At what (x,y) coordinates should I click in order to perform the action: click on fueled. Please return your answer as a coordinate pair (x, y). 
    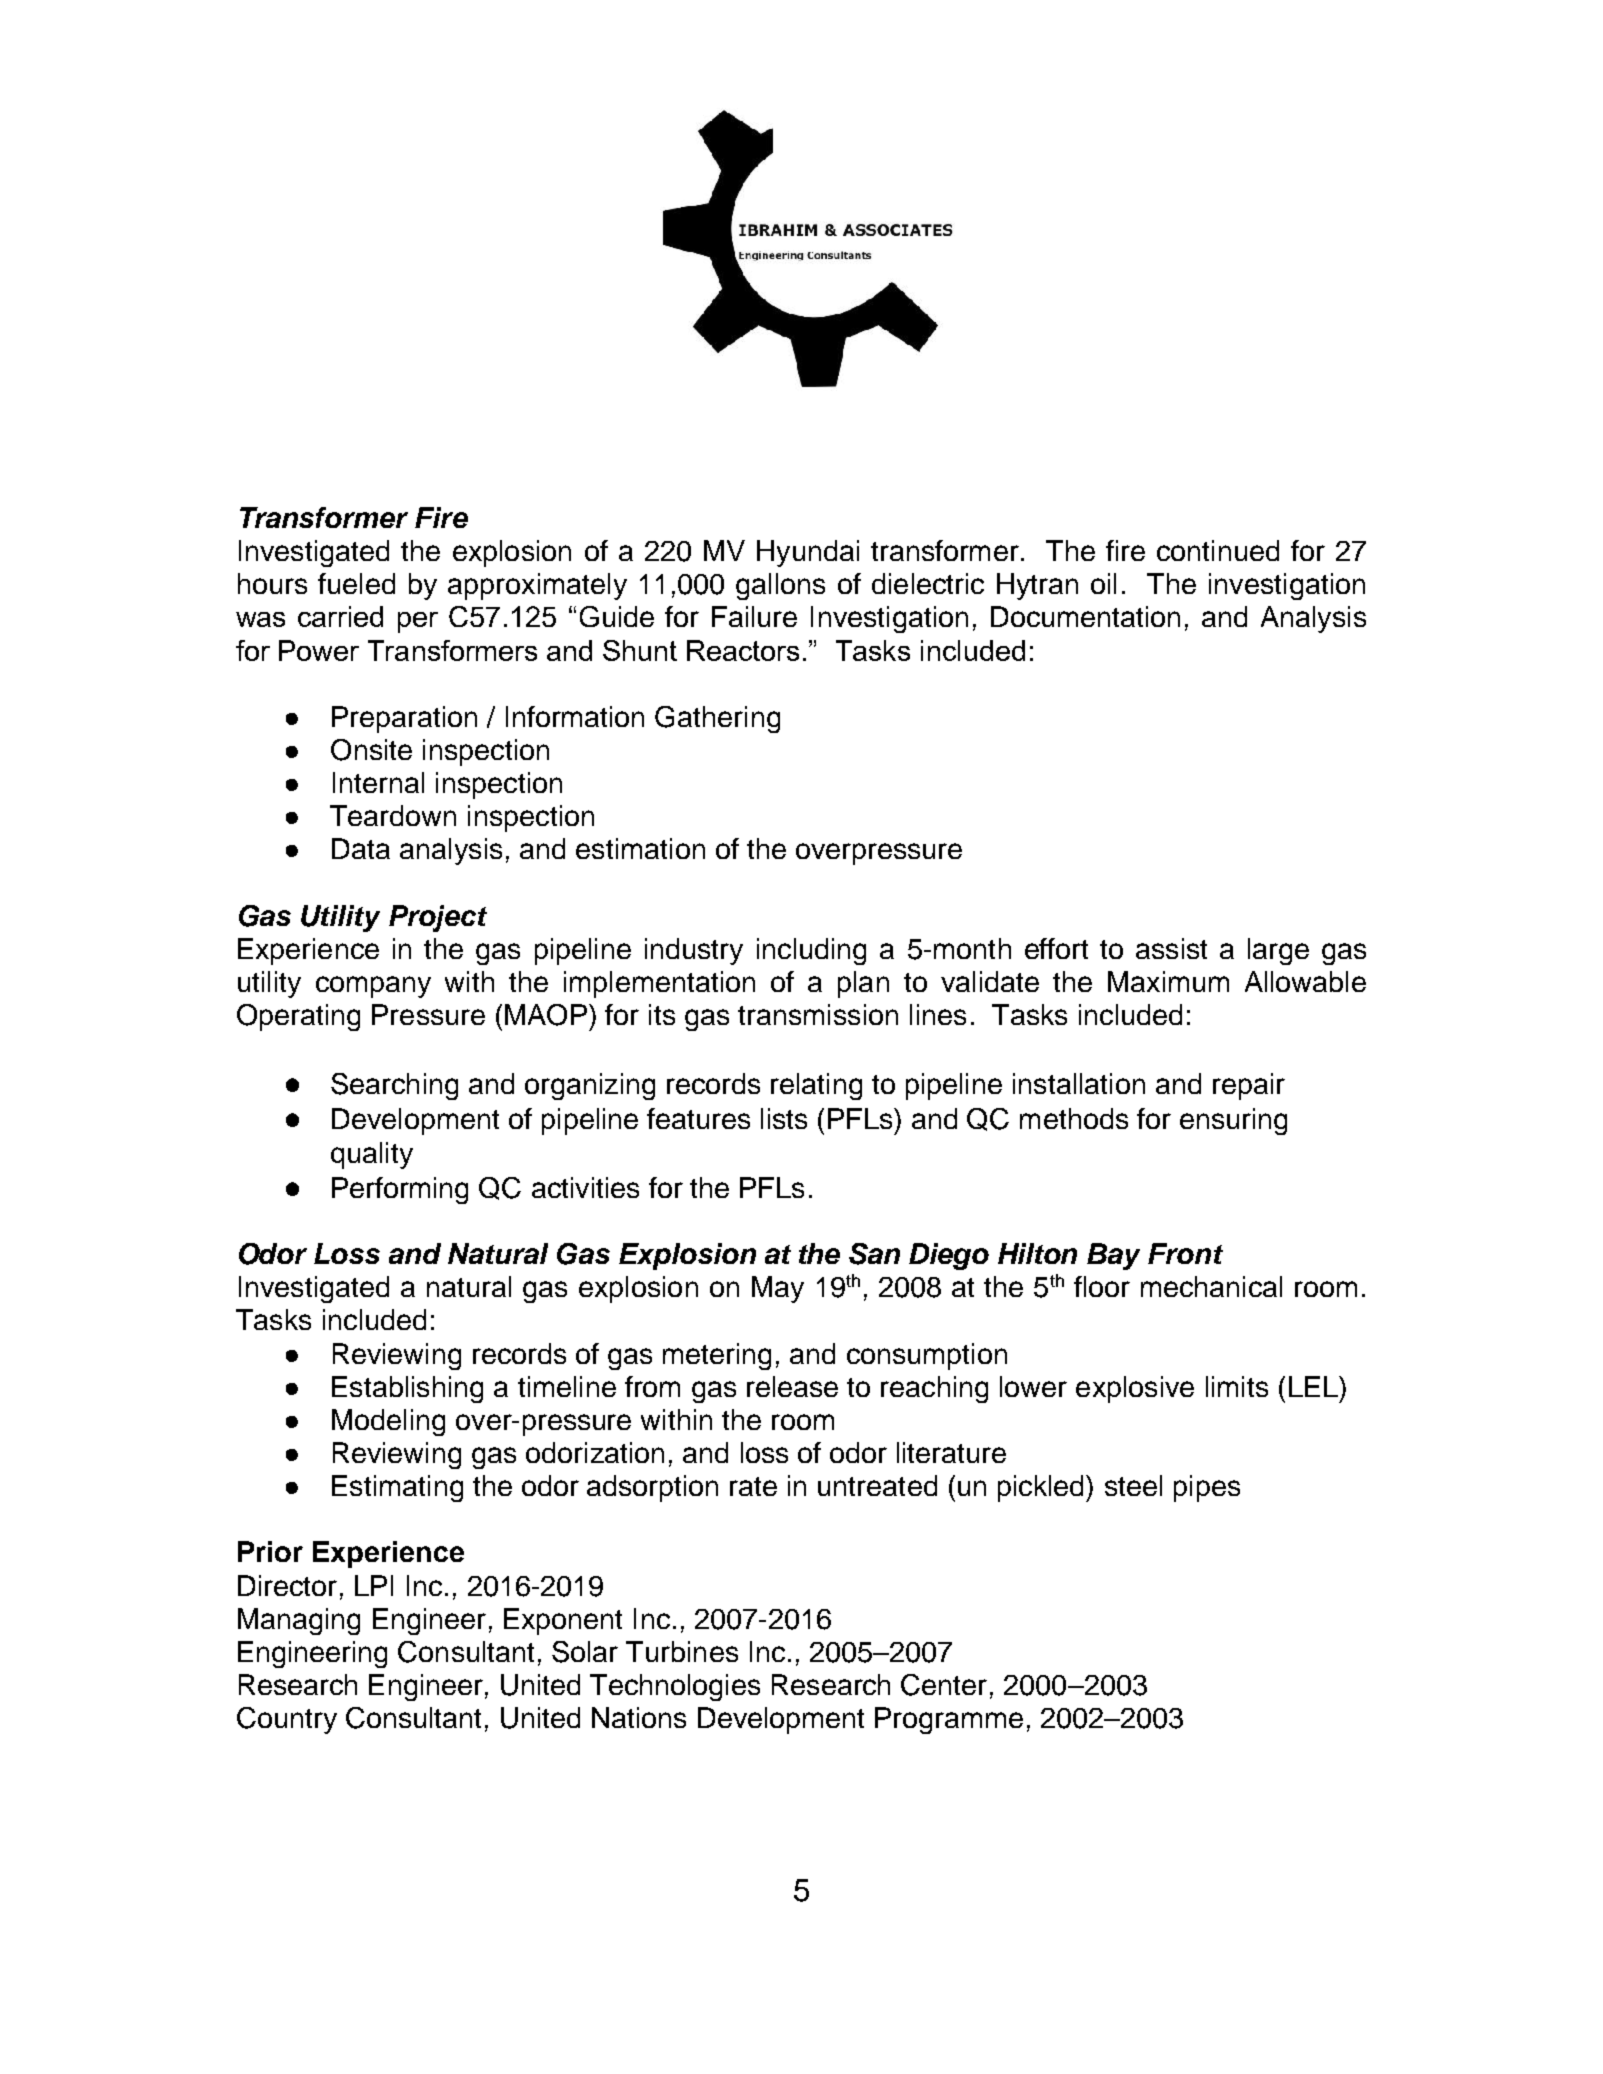
    Looking at the image, I should click on (356, 583).
